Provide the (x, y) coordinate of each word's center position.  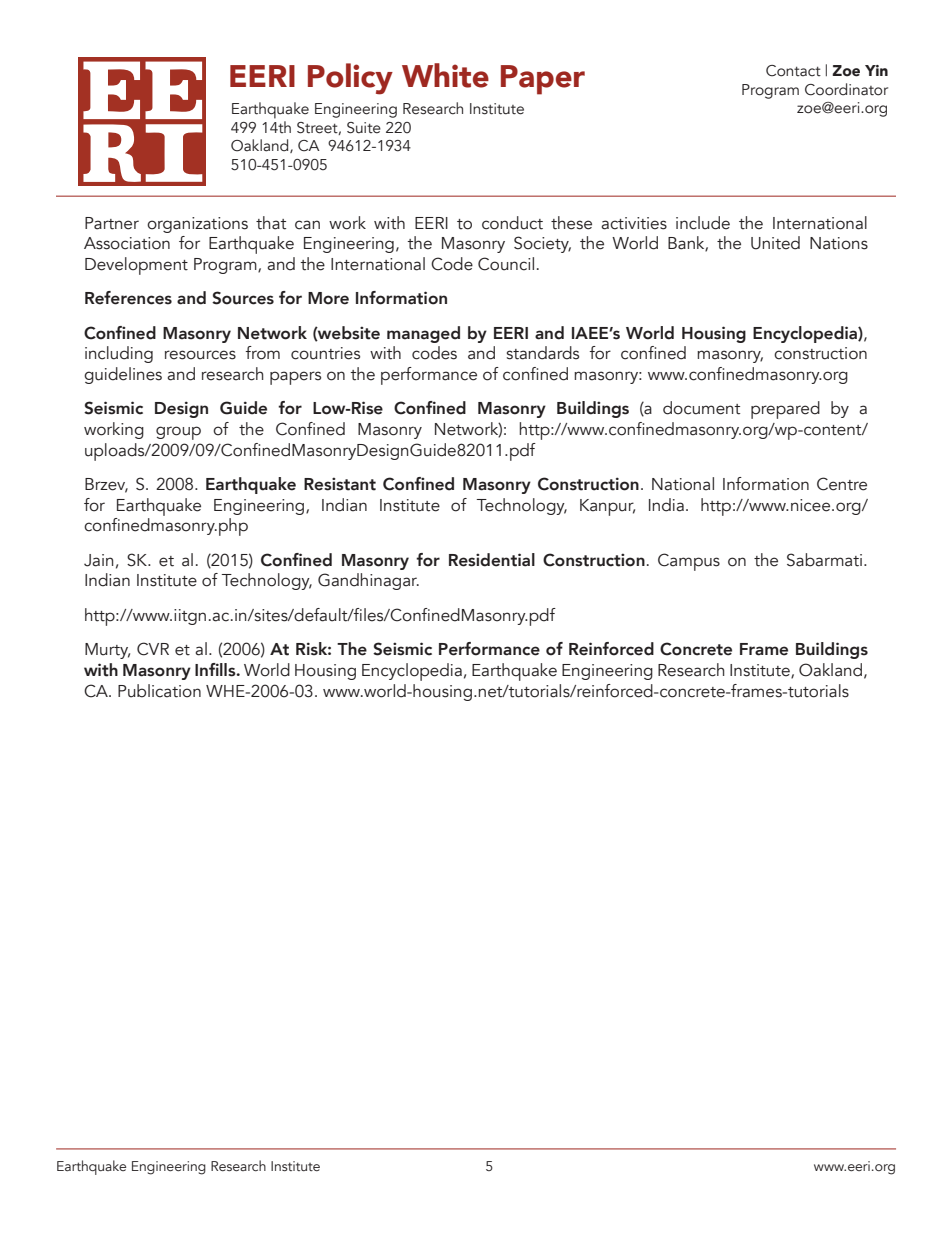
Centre (842, 484)
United (775, 243)
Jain (98, 560)
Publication (159, 691)
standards (543, 353)
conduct (512, 223)
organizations (197, 225)
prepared (785, 410)
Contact (793, 71)
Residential (492, 560)
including (119, 354)
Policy (350, 79)
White (445, 75)
